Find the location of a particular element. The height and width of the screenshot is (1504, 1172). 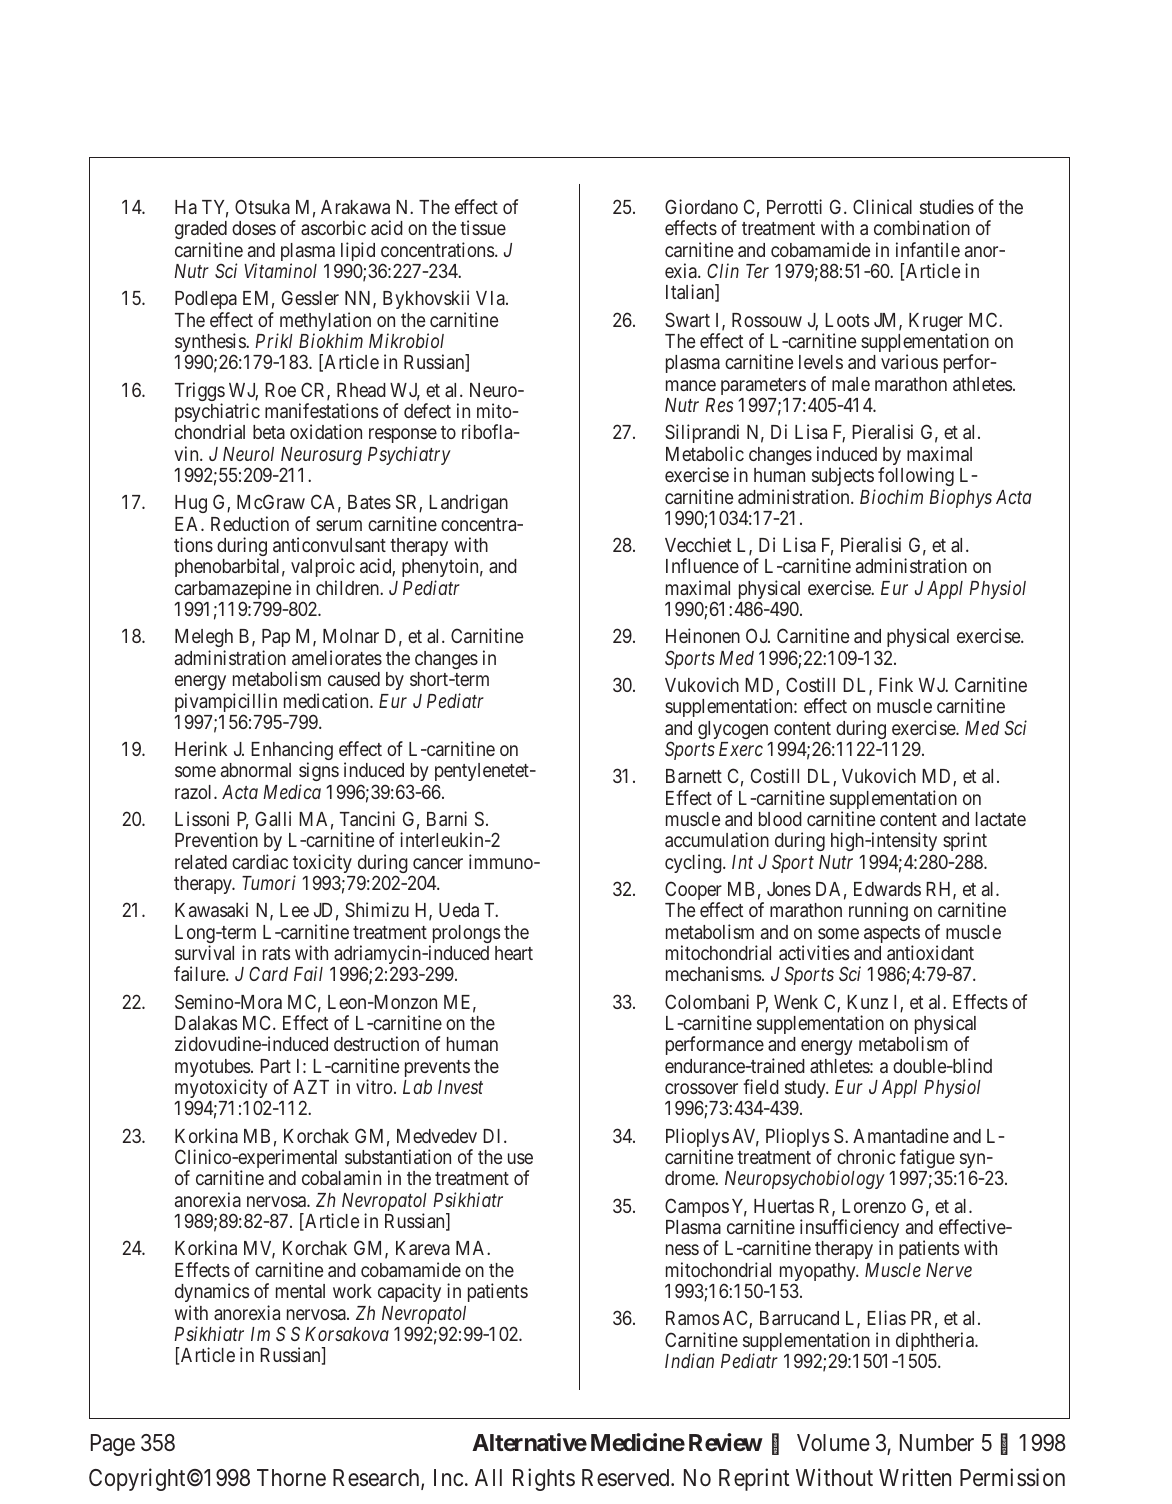

Reduction is located at coordinates (250, 523).
